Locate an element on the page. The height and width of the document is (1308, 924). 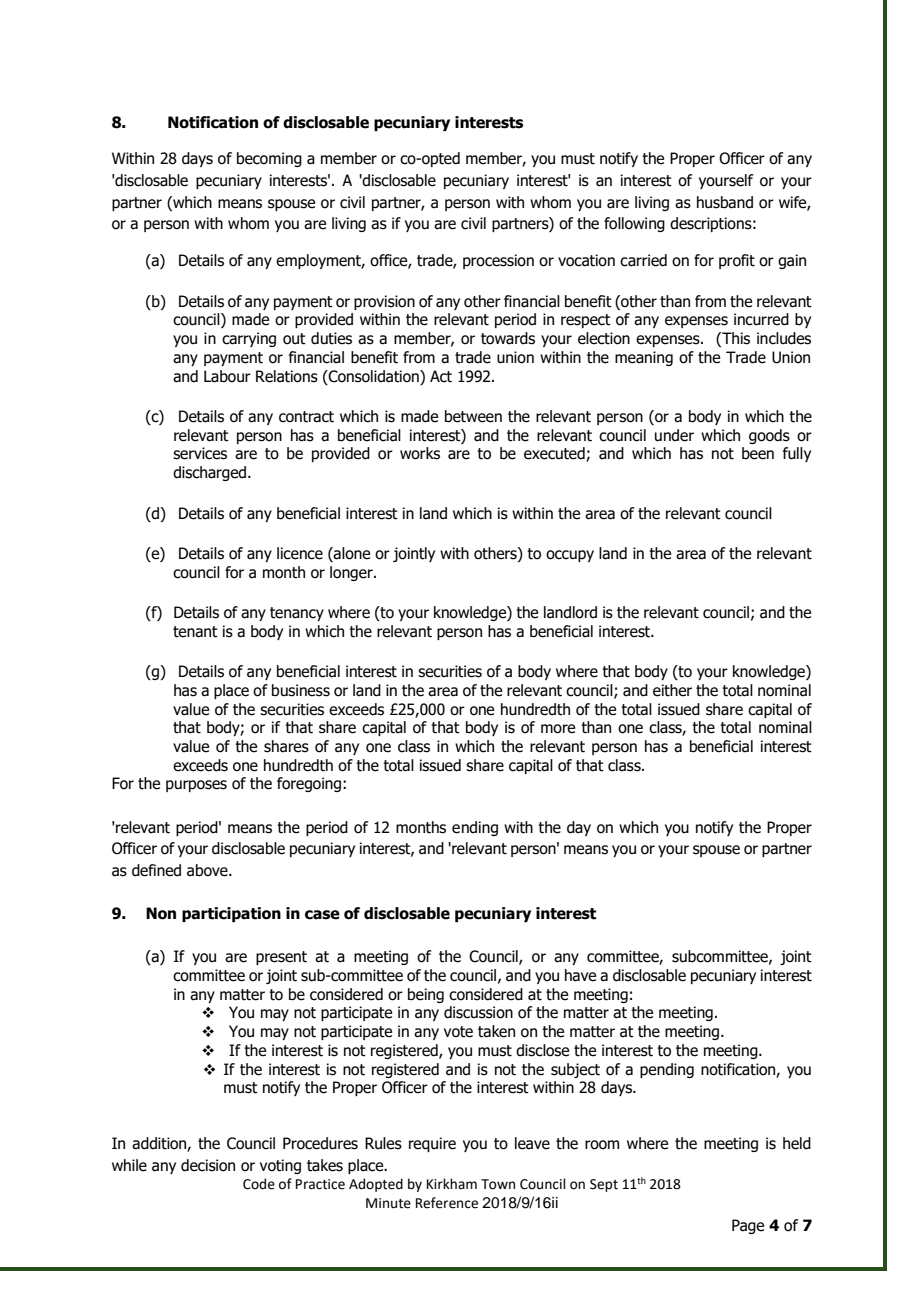
either is located at coordinates (672, 690).
